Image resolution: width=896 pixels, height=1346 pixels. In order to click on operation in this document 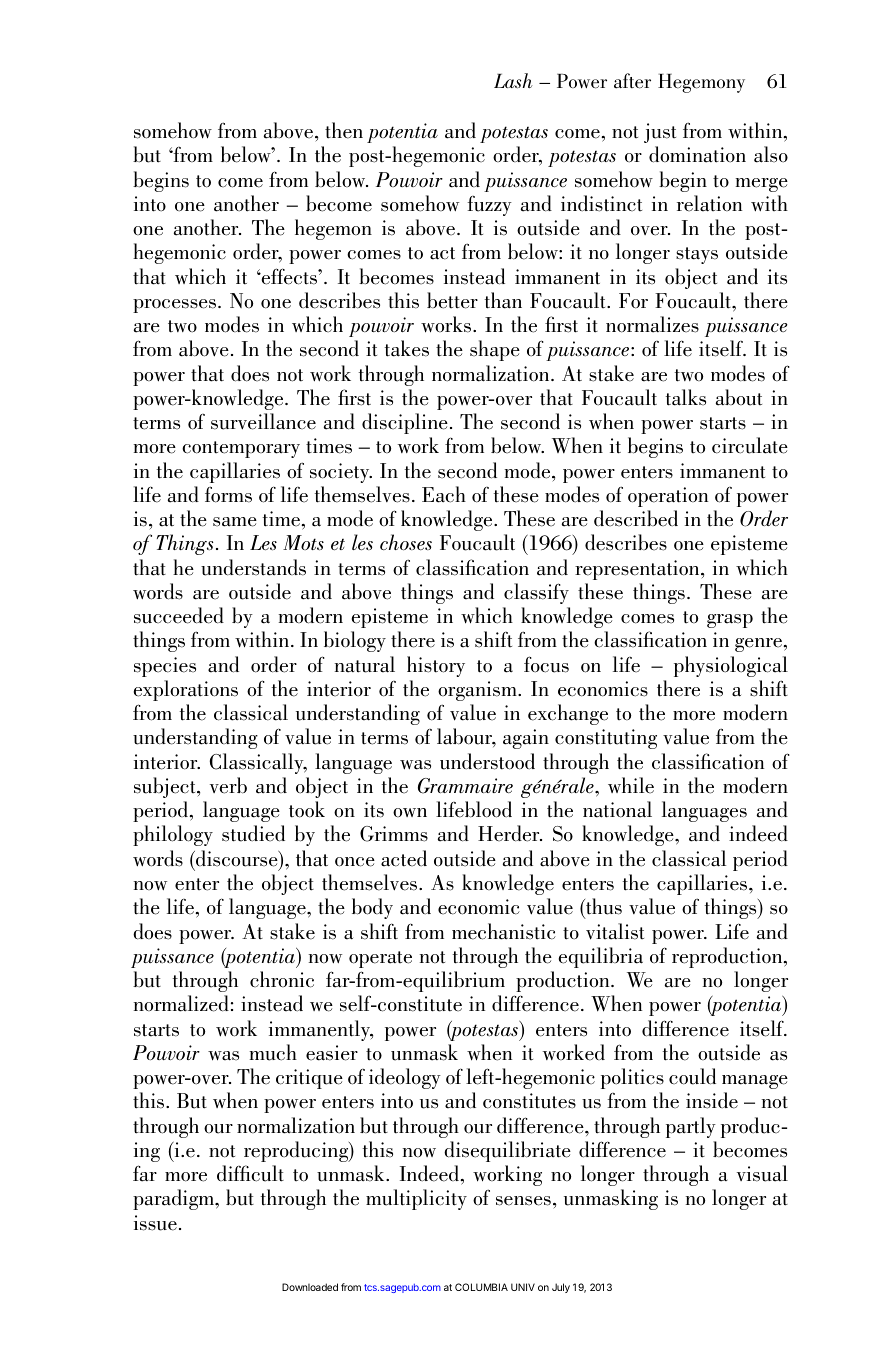, I will do `click(668, 497)`.
